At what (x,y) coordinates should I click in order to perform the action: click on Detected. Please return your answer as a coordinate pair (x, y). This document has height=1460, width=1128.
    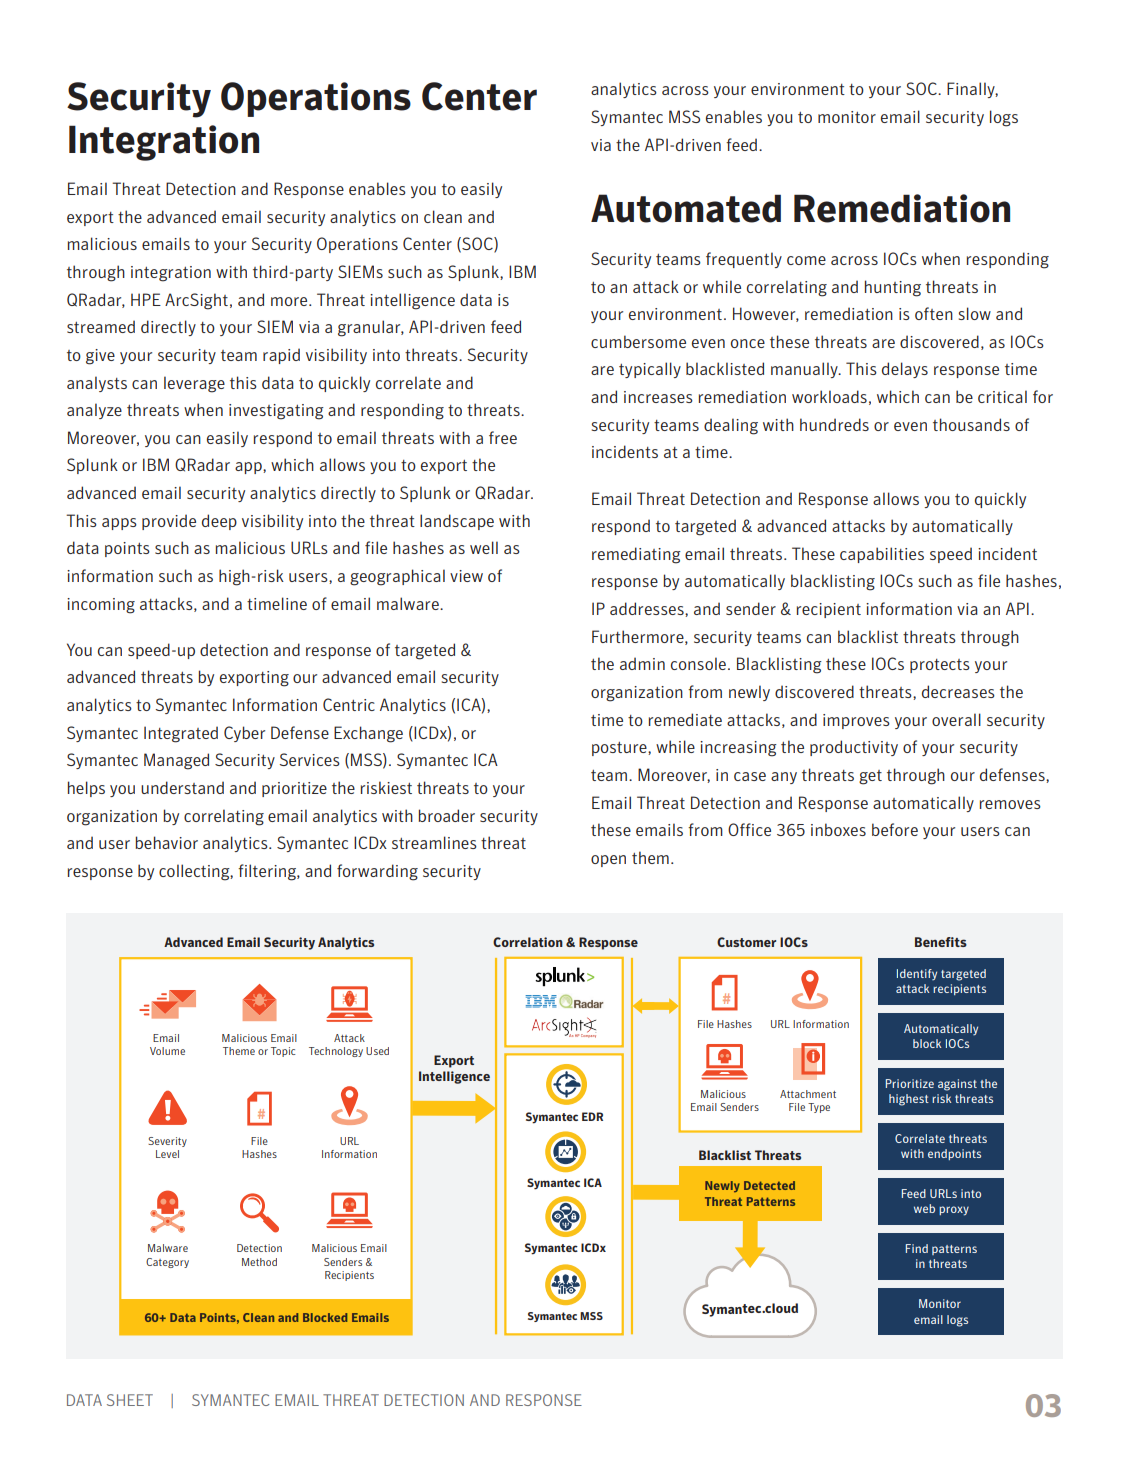
    Looking at the image, I should click on (769, 1185).
